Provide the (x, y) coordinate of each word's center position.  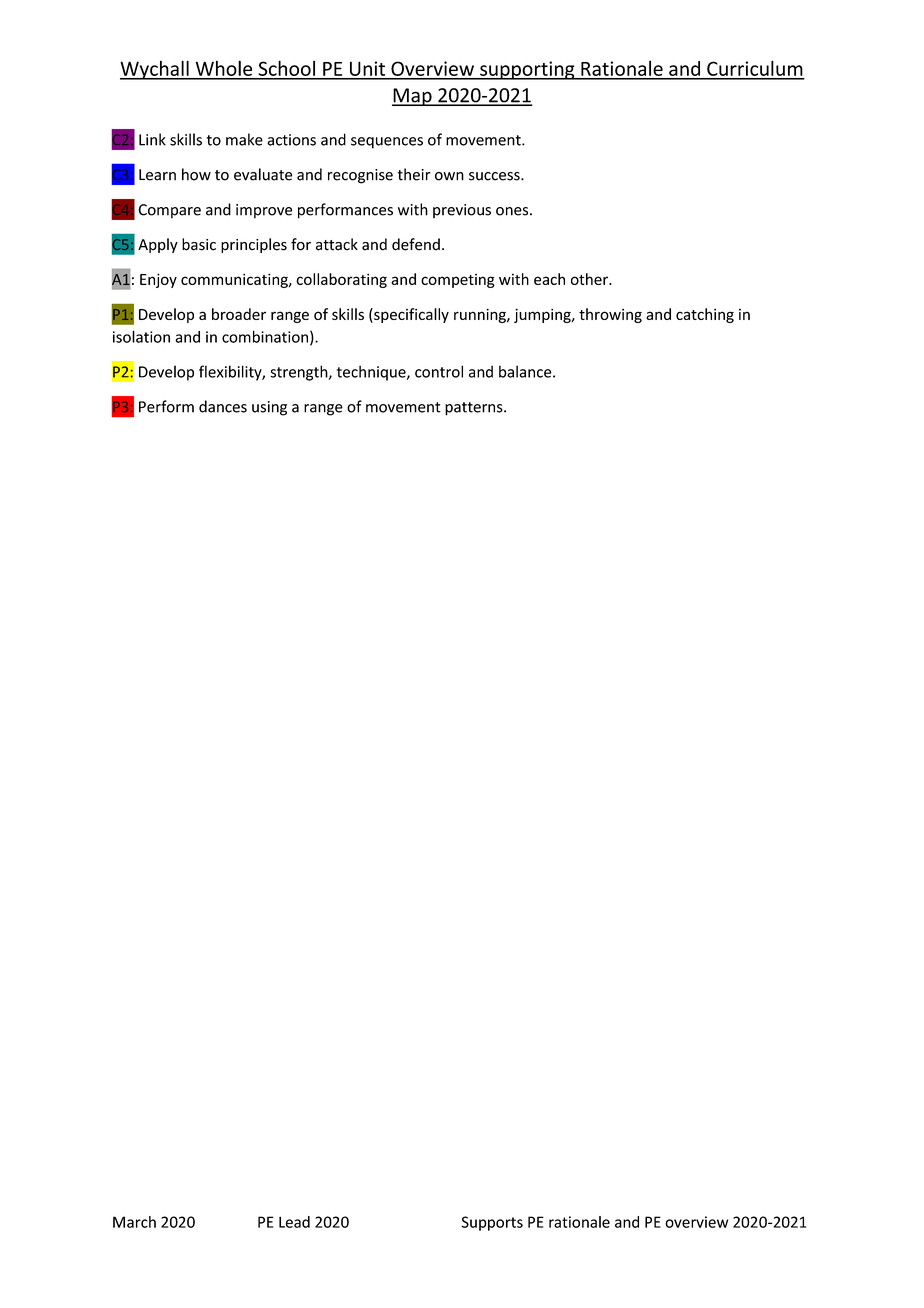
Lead (294, 1222)
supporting (527, 70)
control (439, 371)
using (269, 408)
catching (705, 315)
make (244, 139)
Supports (492, 1223)
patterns (475, 409)
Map (413, 97)
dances (223, 406)
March (134, 1222)
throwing (610, 315)
